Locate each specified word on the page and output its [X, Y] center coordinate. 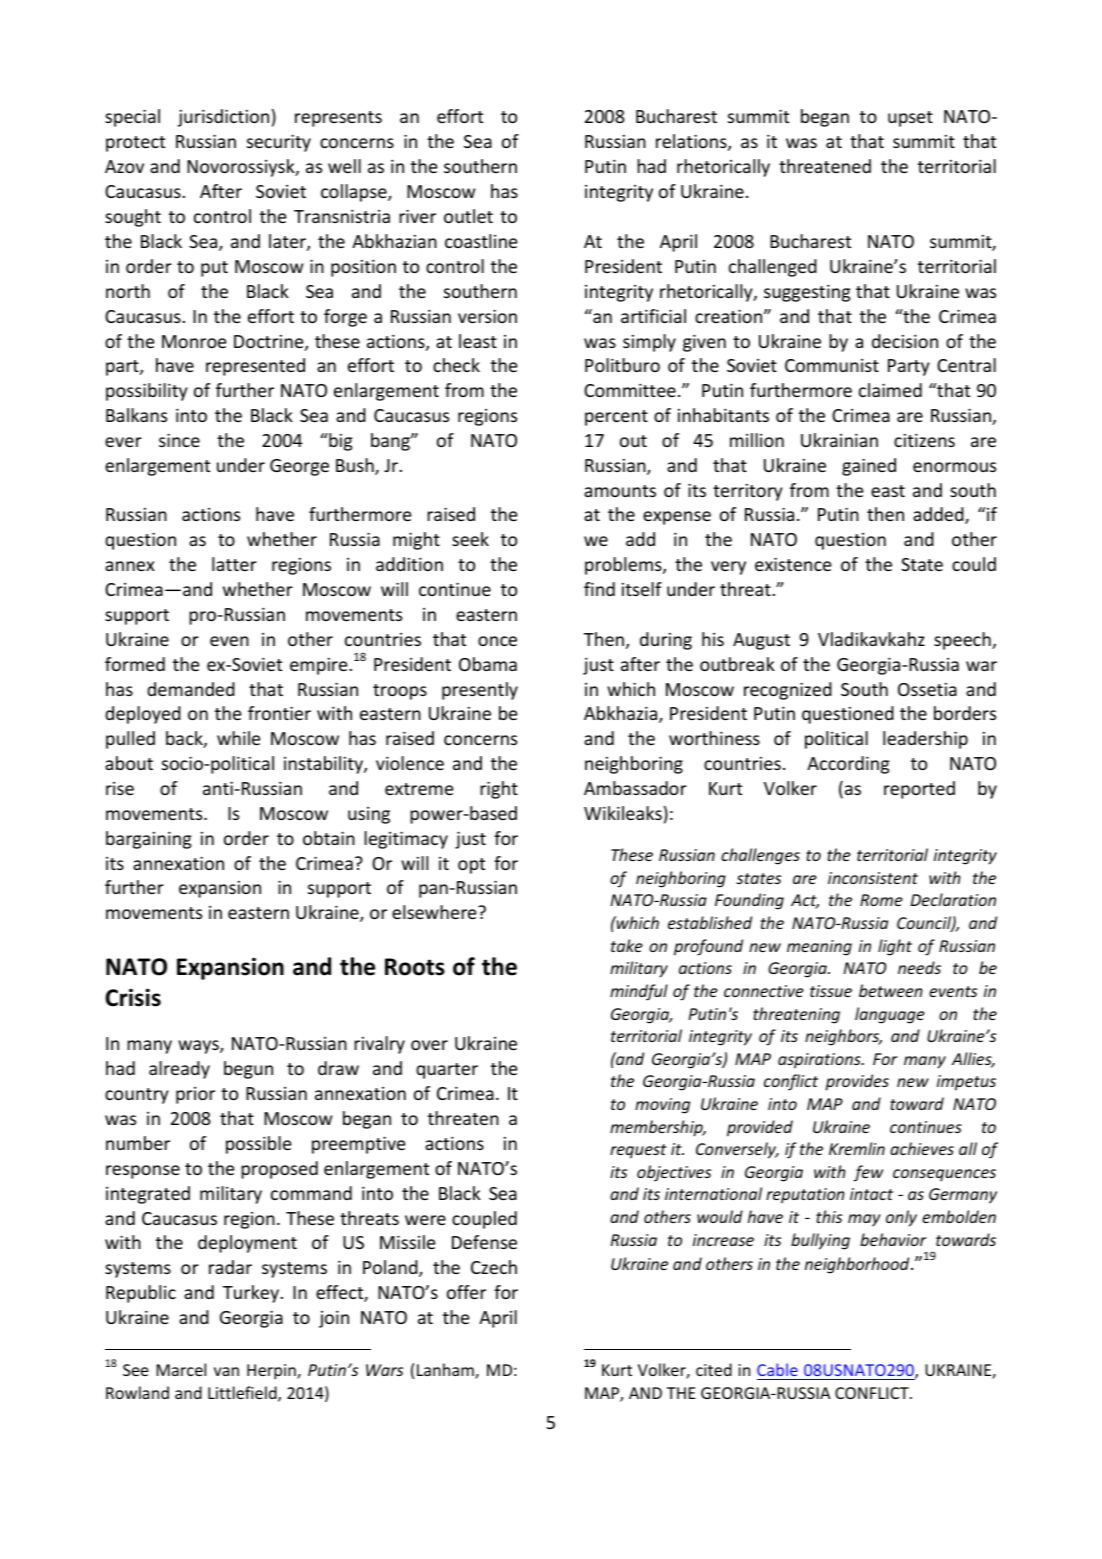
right [499, 790]
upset [910, 119]
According [848, 765]
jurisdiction [223, 118]
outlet [468, 216]
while [238, 738]
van [226, 1371]
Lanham [446, 1371]
